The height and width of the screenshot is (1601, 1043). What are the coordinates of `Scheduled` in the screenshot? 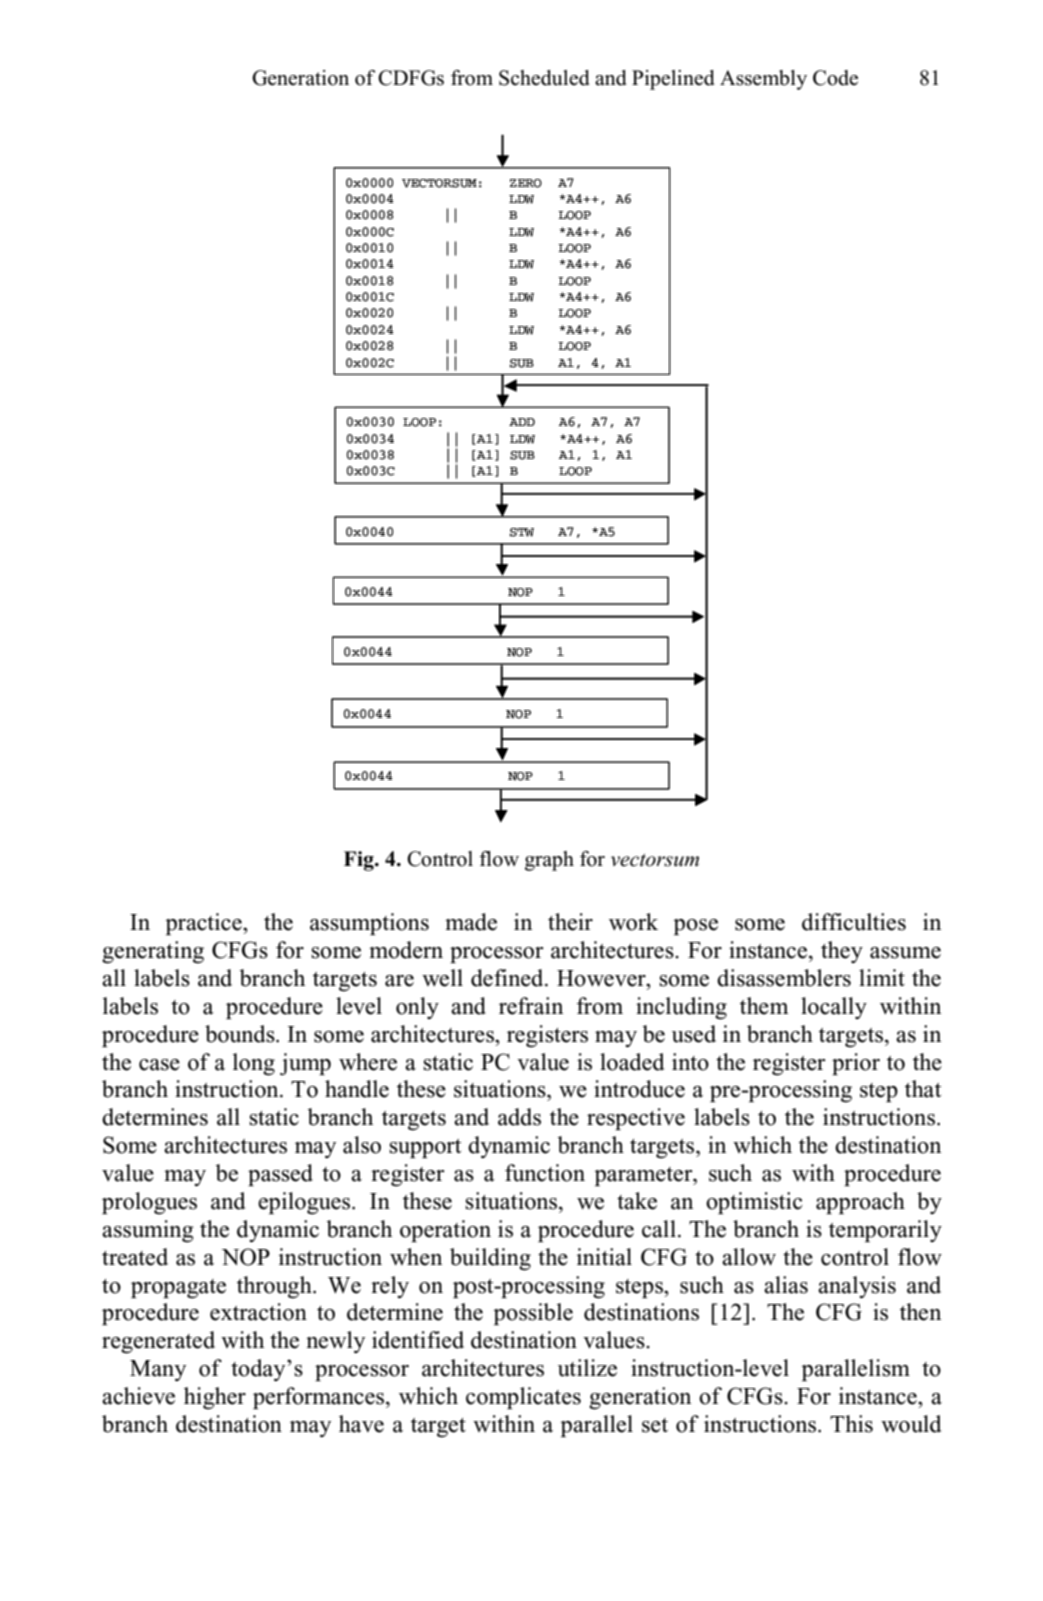 It's located at (544, 78).
